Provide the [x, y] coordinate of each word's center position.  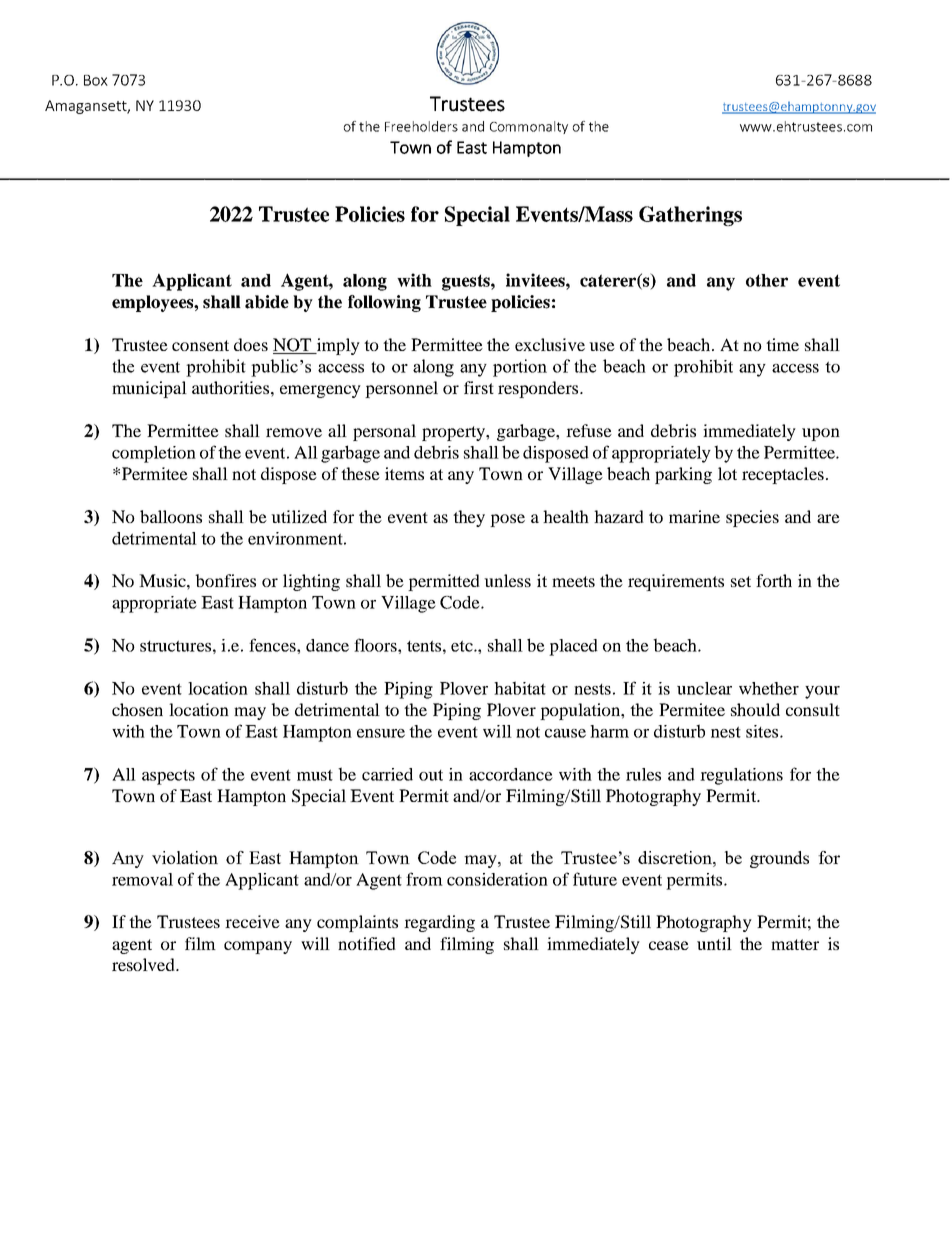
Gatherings [690, 216]
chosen [137, 709]
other [767, 280]
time [782, 344]
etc [463, 646]
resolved [144, 964]
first [479, 387]
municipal [149, 389]
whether [769, 688]
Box [96, 80]
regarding [439, 923]
